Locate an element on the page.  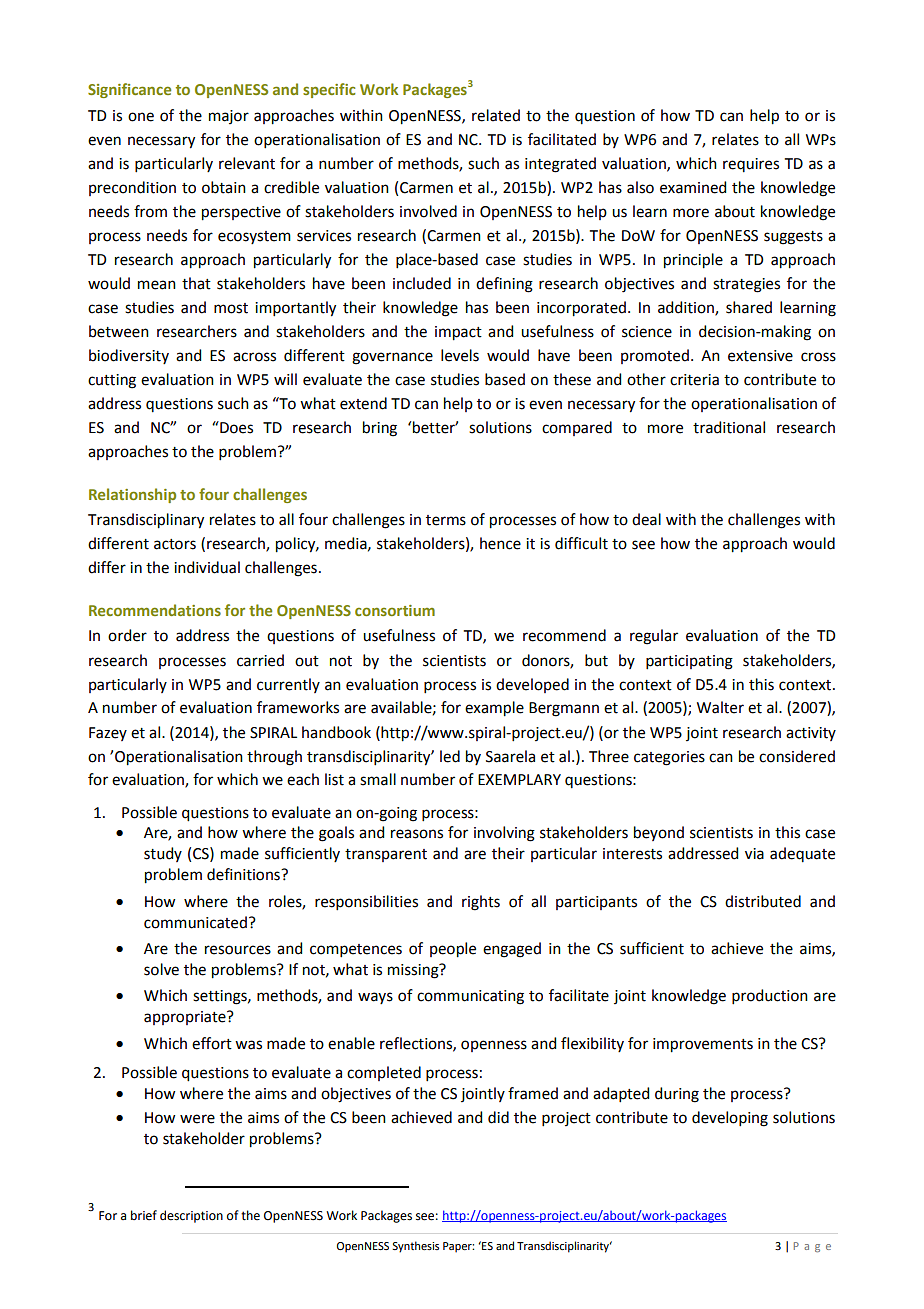
requires is located at coordinates (751, 165).
